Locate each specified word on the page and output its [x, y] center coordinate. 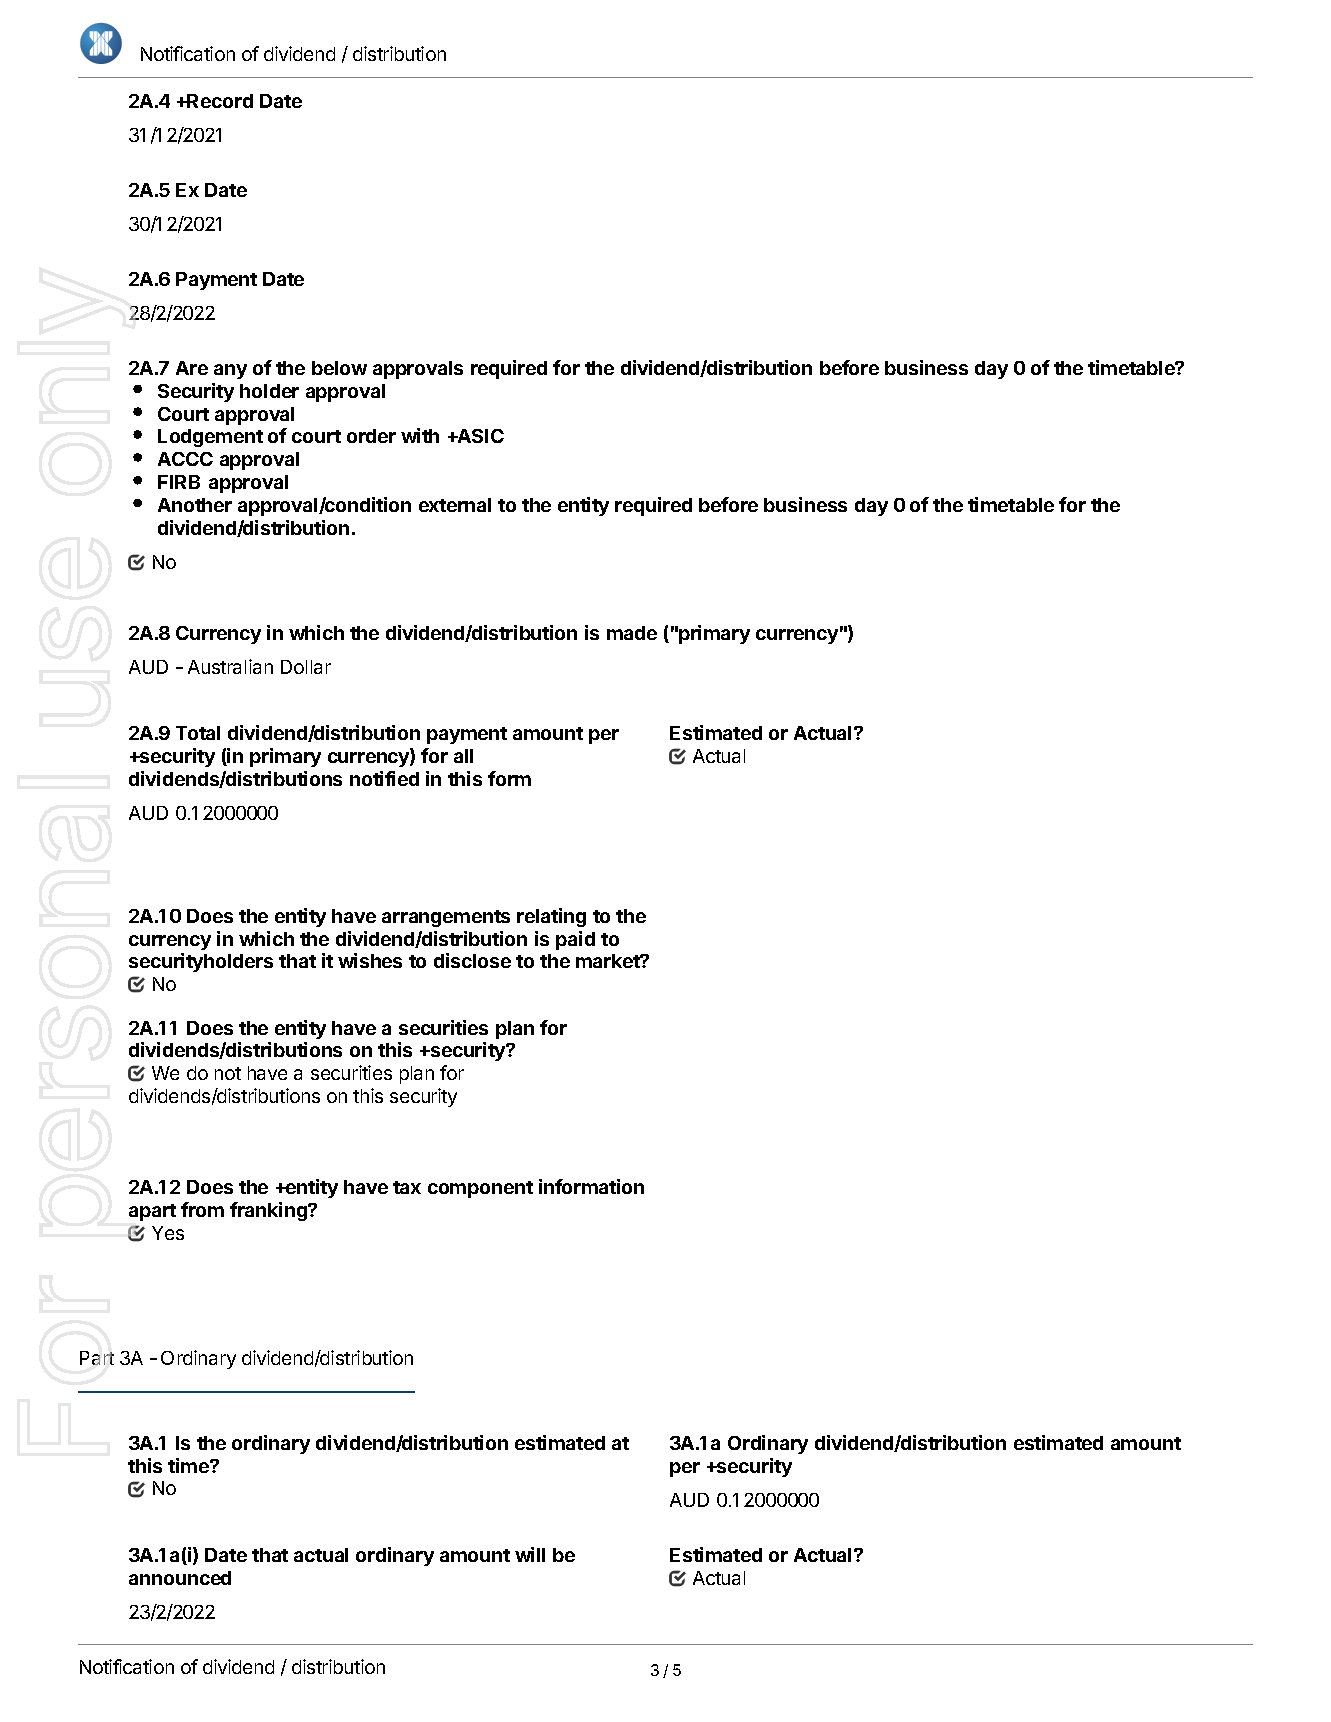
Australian [230, 666]
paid [575, 940]
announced [180, 1578]
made [632, 633]
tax [407, 1187]
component [480, 1189]
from [202, 1209]
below [339, 368]
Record [219, 101]
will [530, 1554]
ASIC [480, 436]
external [455, 505]
